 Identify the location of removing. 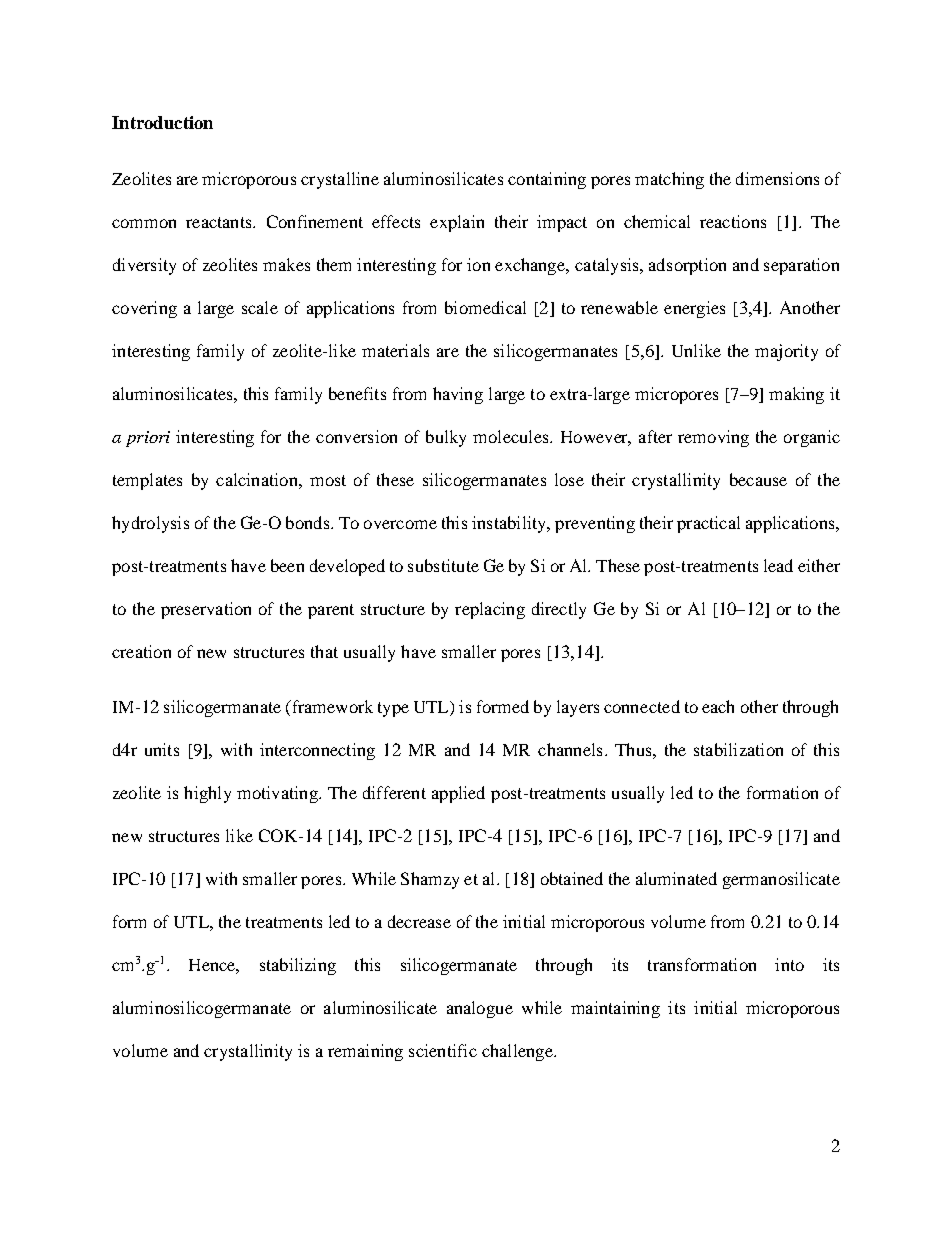
(713, 438).
